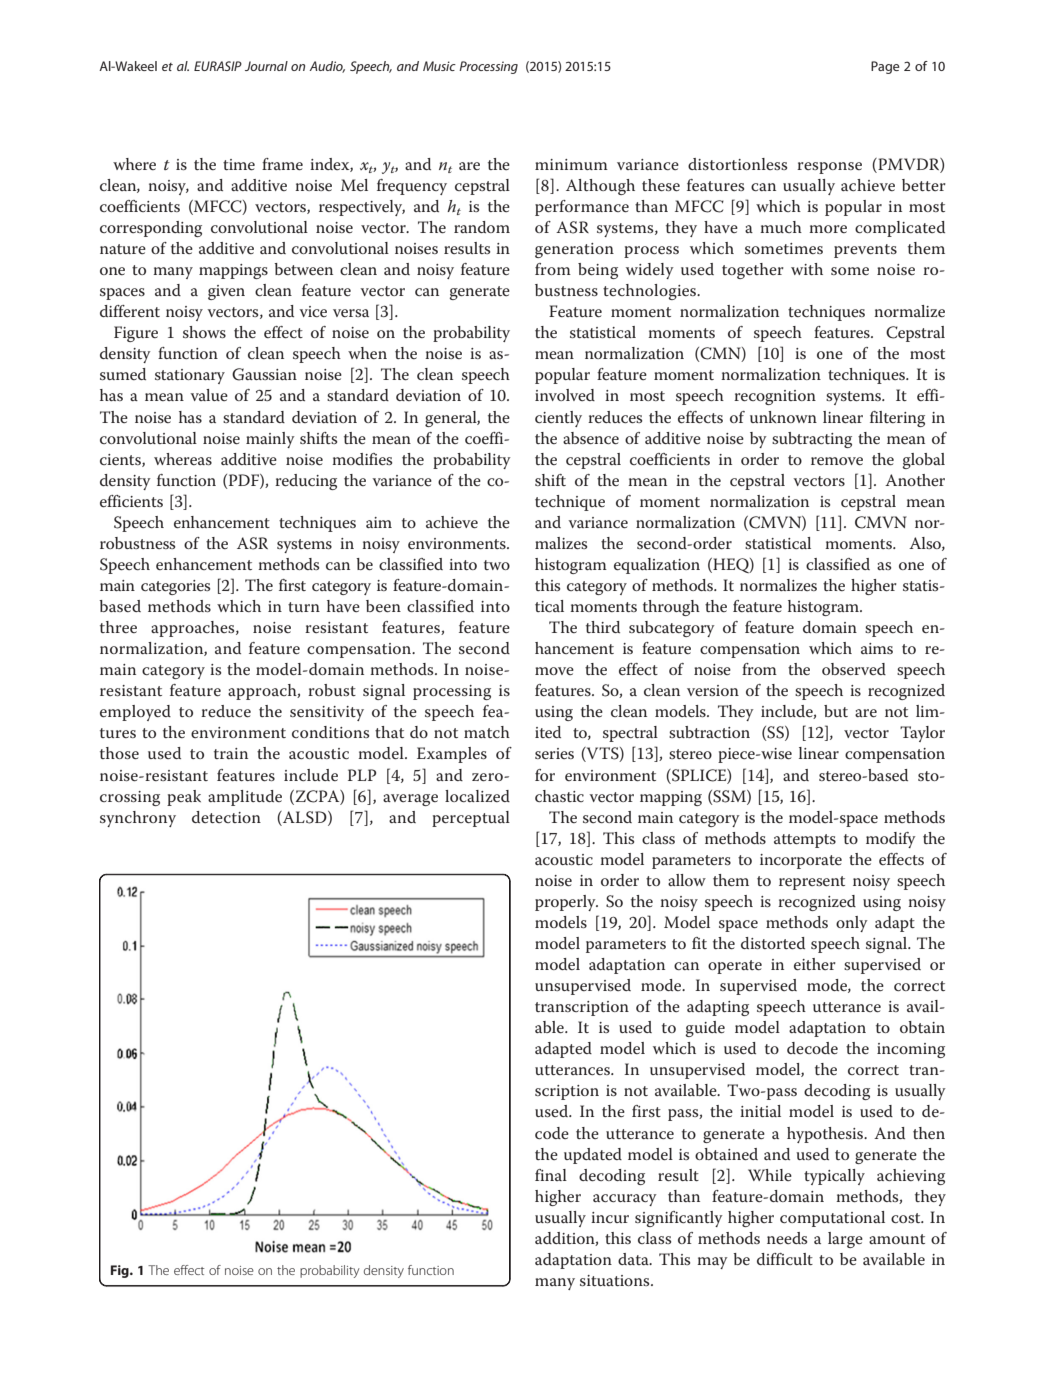  Describe the element at coordinates (487, 732) in the screenshot. I see `match` at that location.
